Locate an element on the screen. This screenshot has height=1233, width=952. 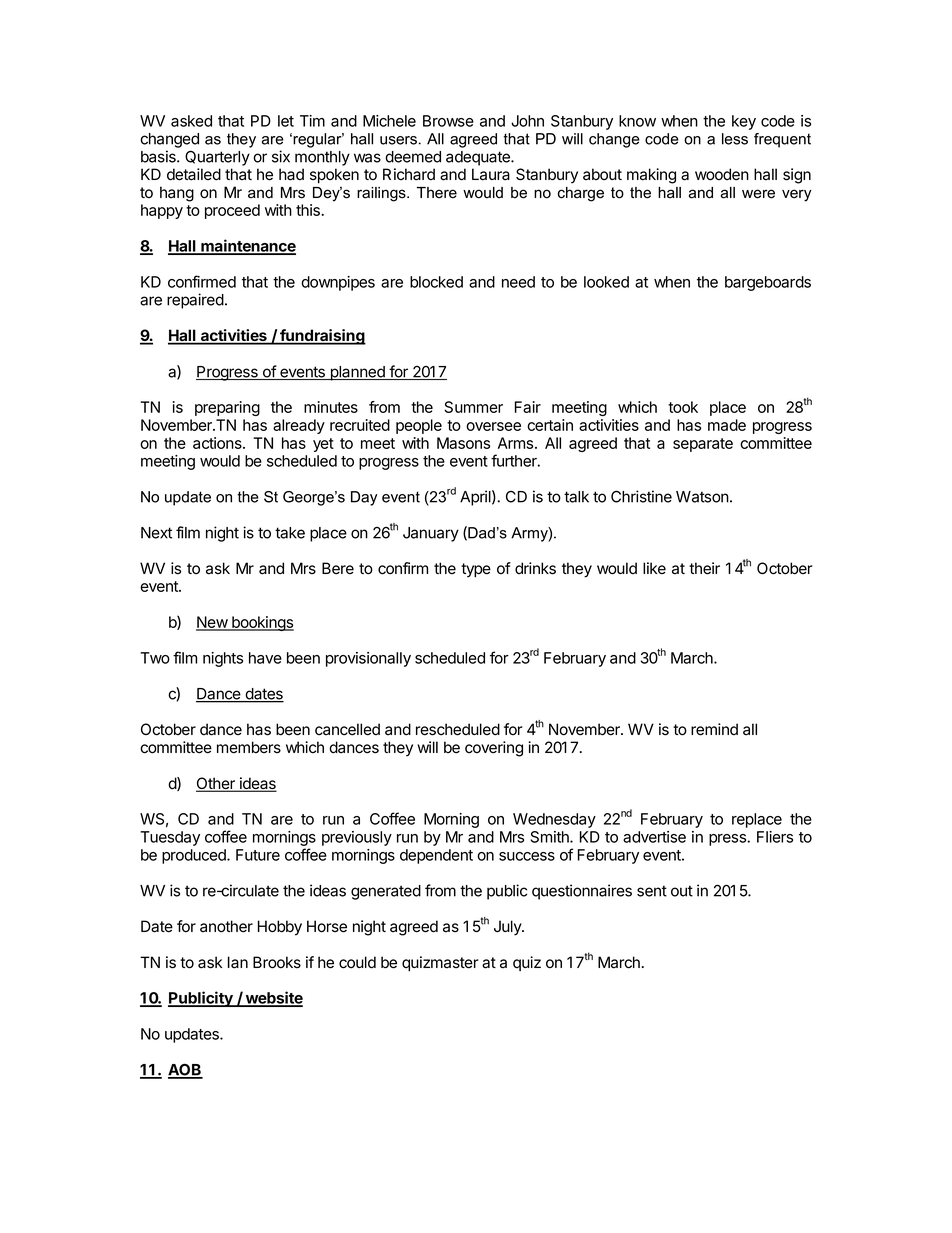
separate is located at coordinates (703, 445).
